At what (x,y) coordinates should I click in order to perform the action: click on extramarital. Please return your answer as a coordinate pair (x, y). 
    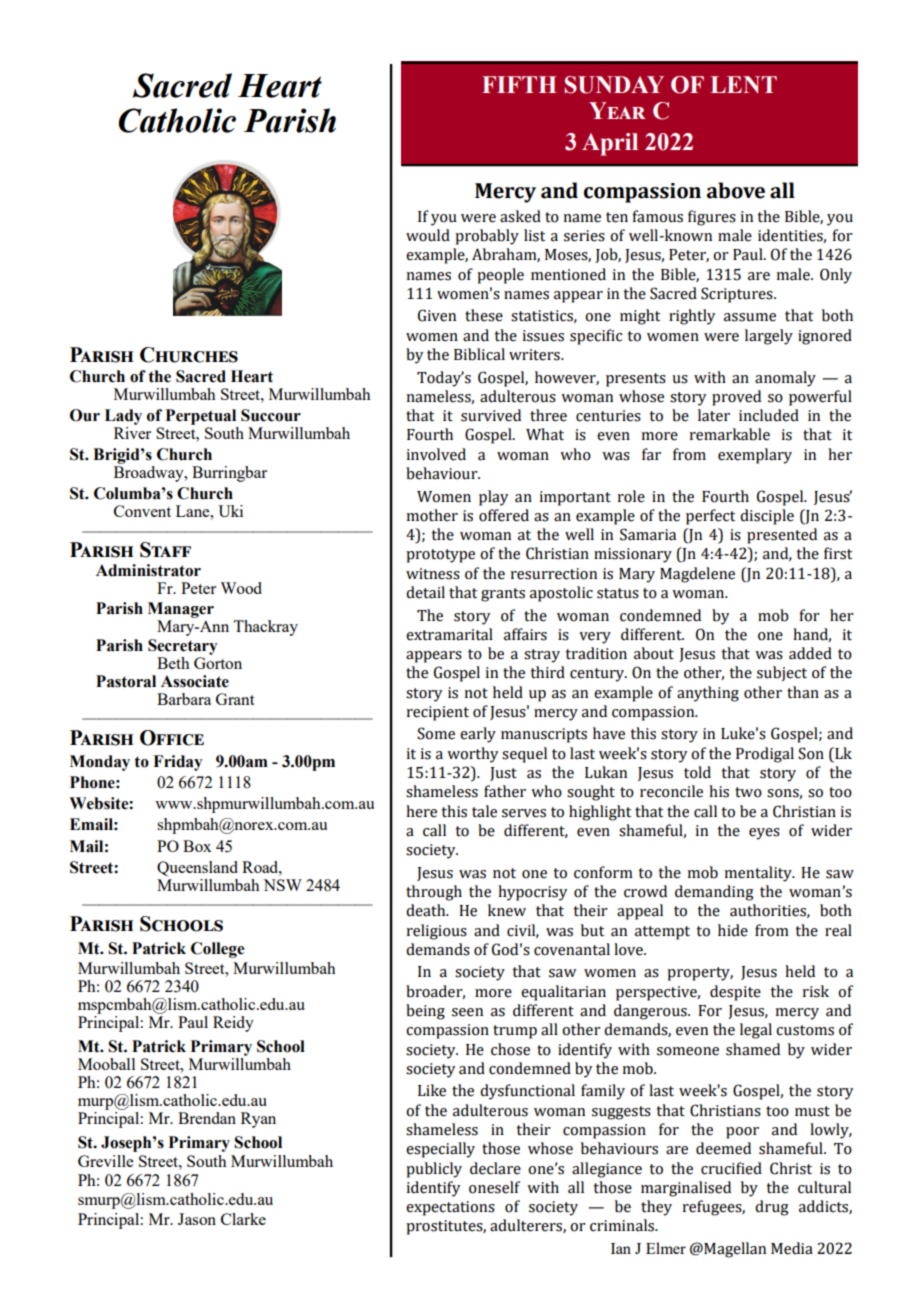
    Looking at the image, I should click on (449, 634).
